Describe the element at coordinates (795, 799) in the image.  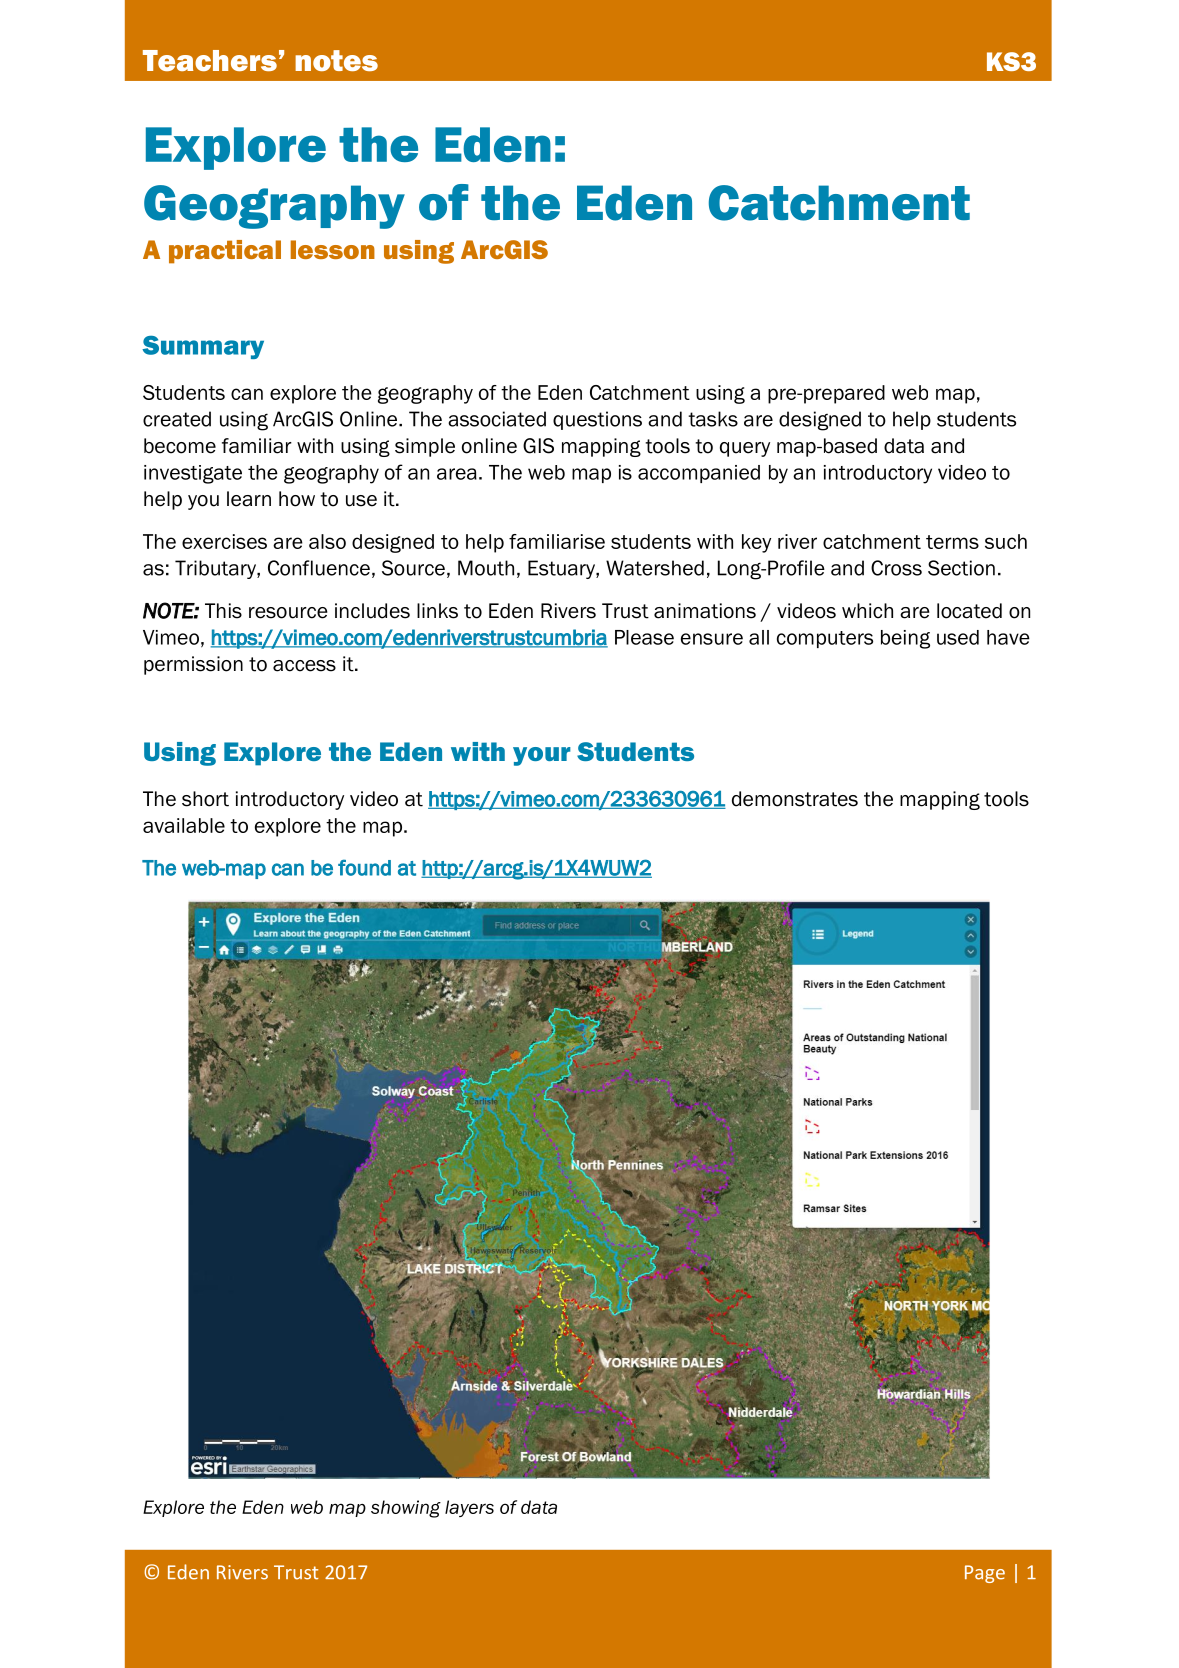
I see `demonstrates` at that location.
